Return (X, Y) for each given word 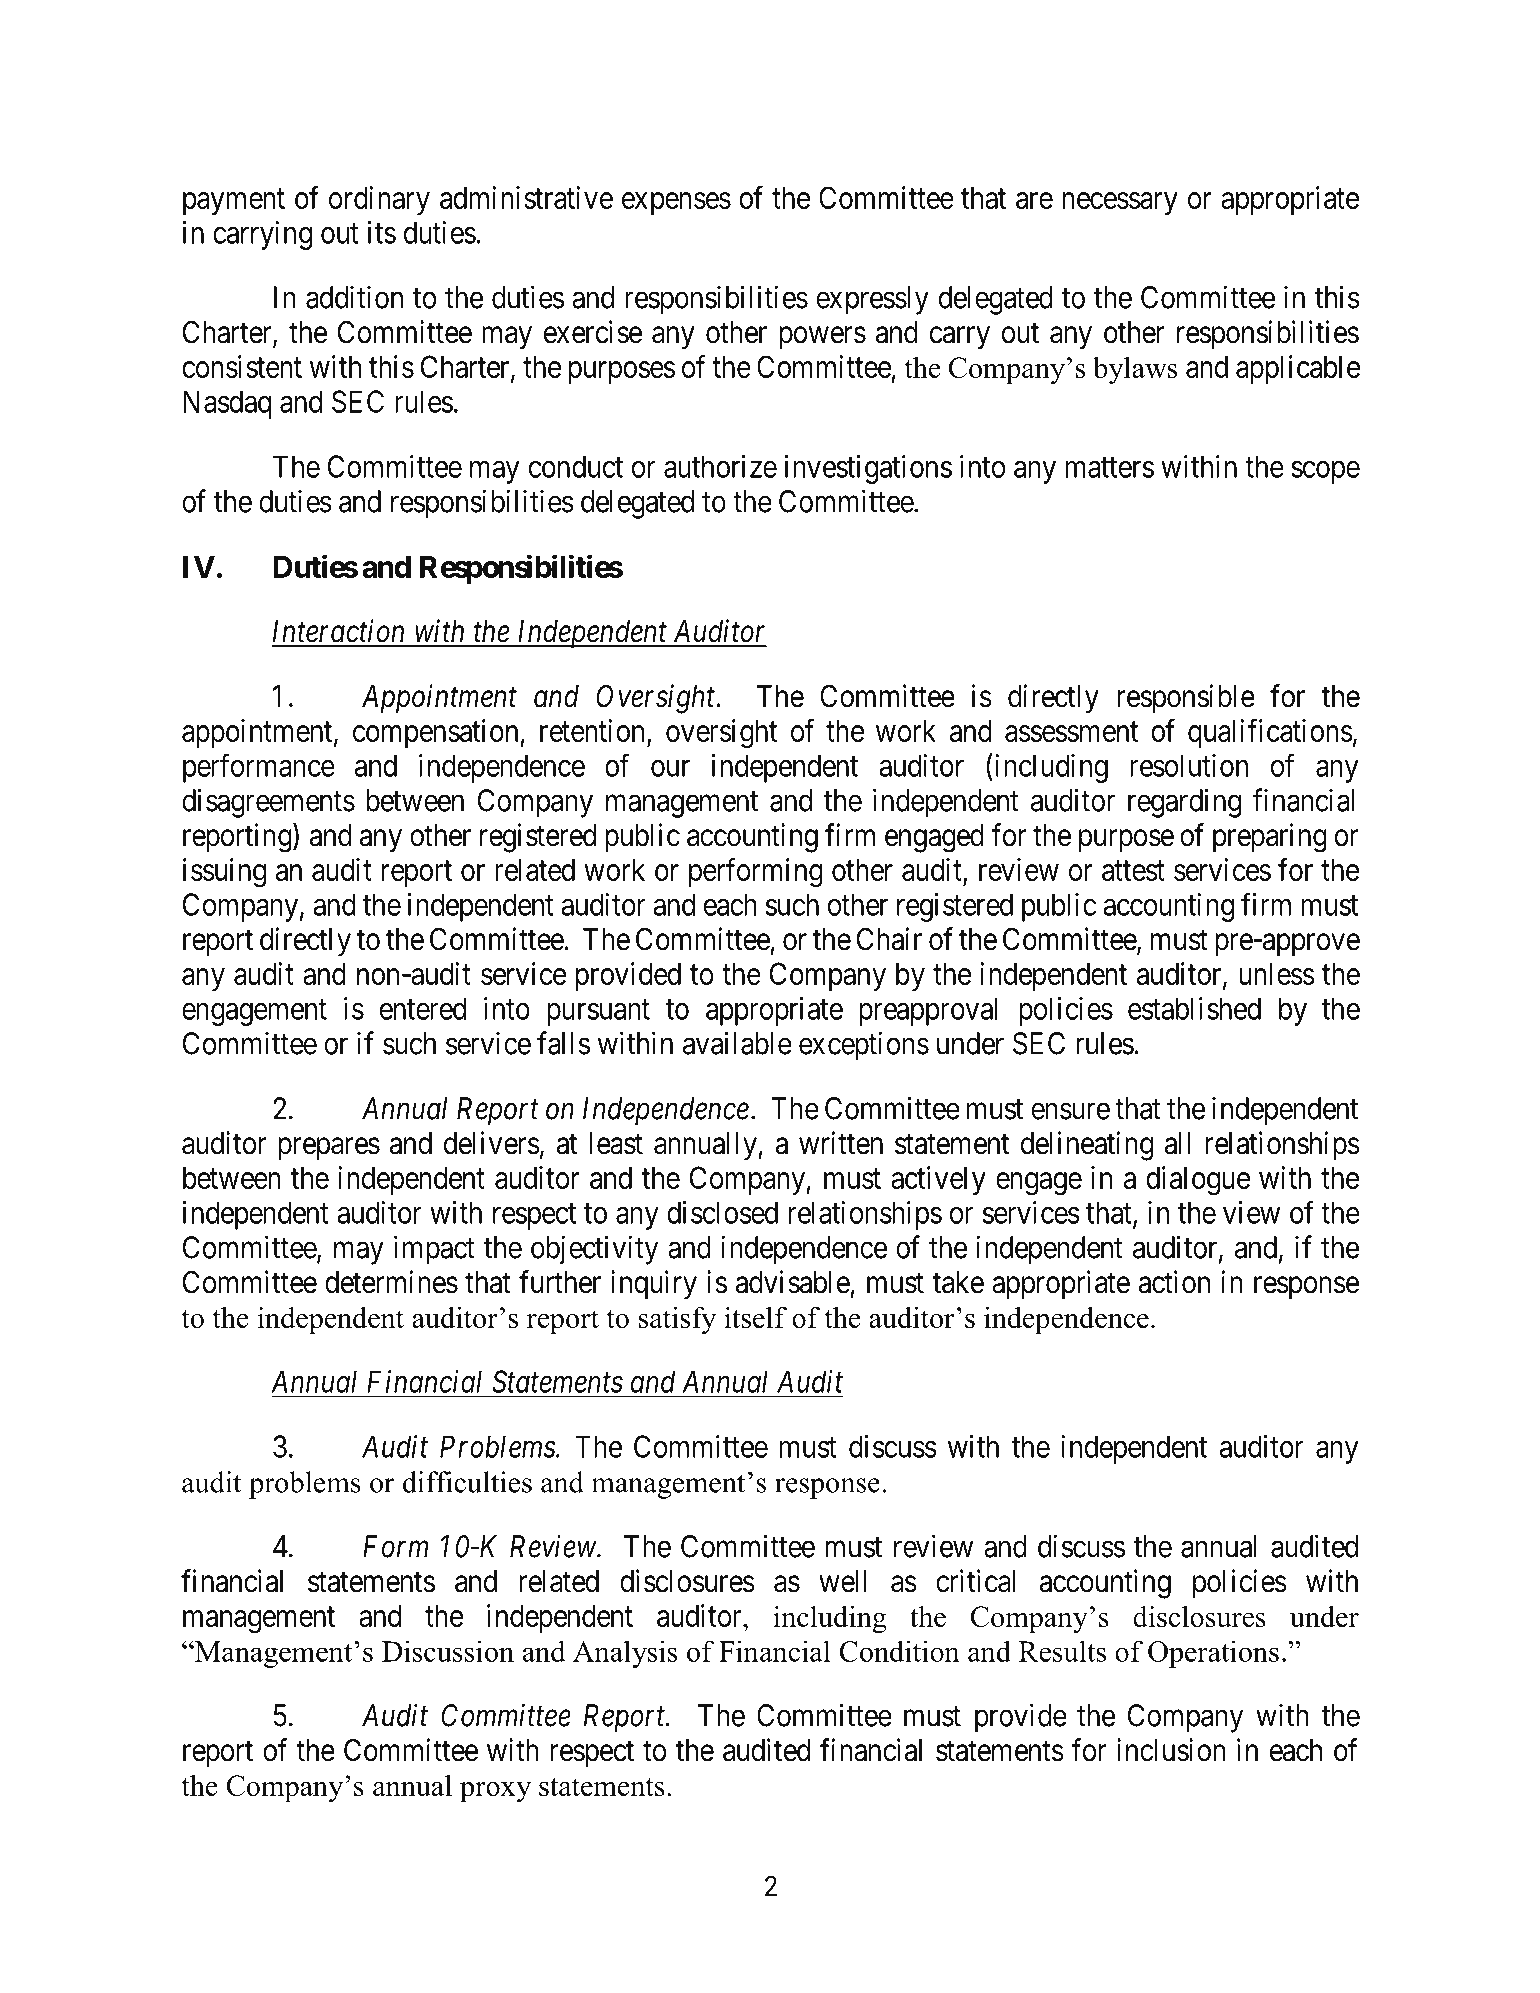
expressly (872, 300)
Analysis (625, 1654)
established (1194, 1008)
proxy (495, 1792)
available (737, 1043)
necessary (1120, 203)
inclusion (1171, 1750)
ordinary (379, 200)
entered (423, 1008)
